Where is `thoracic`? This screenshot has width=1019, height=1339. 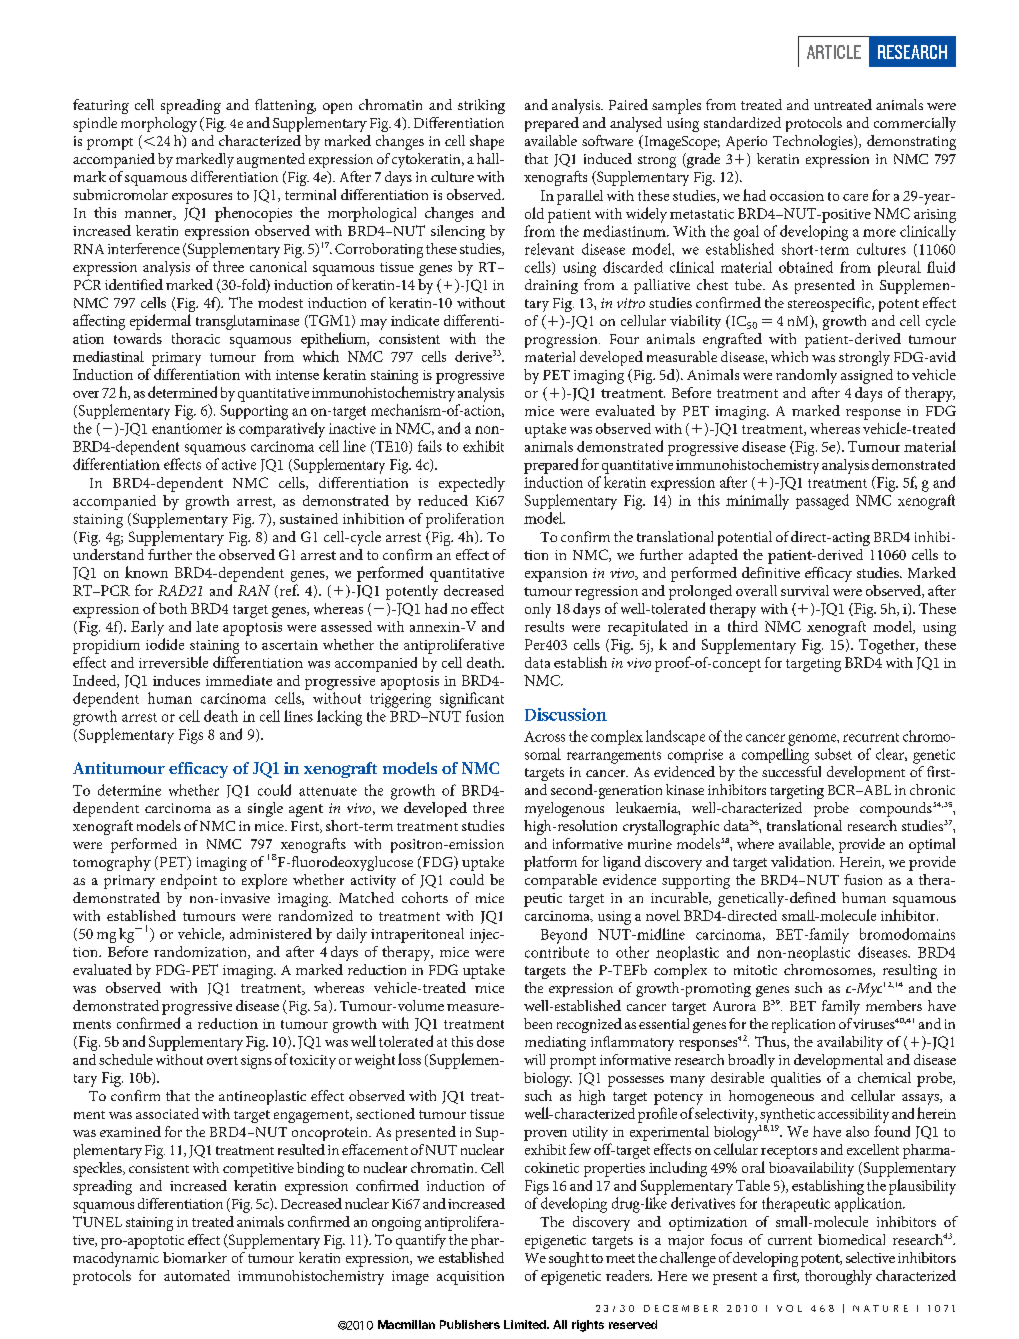
thoracic is located at coordinates (196, 338).
